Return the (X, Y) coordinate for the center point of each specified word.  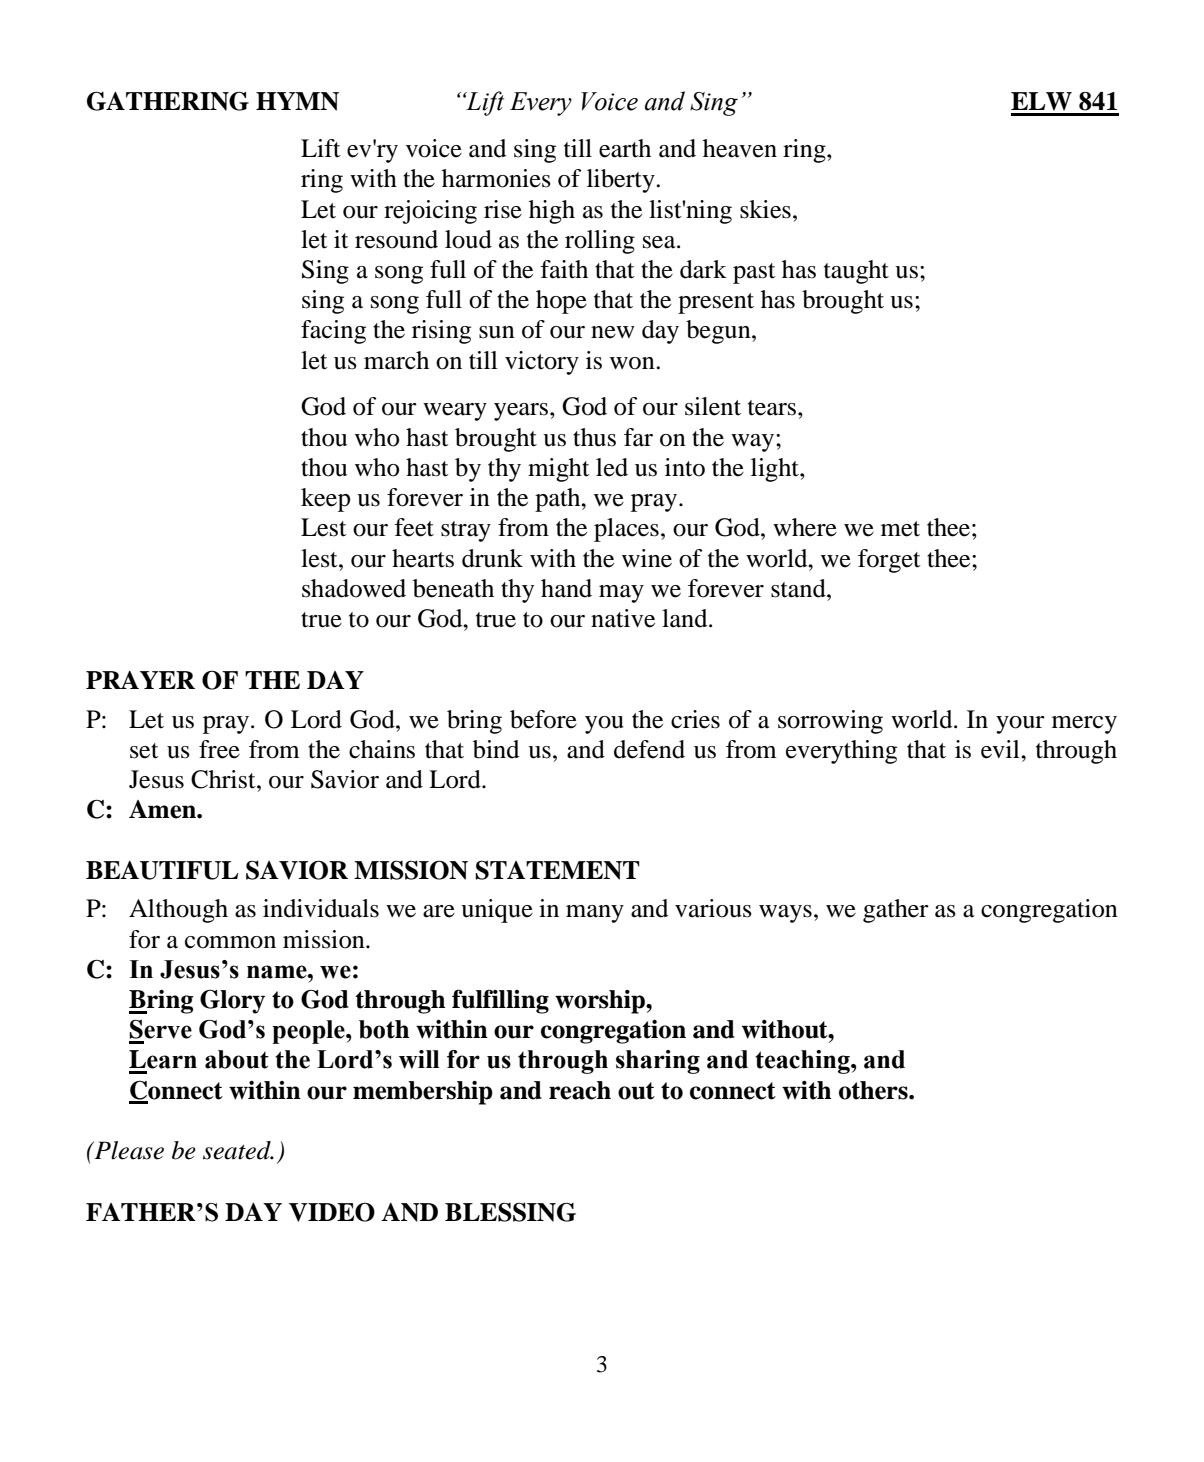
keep (325, 500)
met (900, 529)
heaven (740, 148)
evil (1001, 749)
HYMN (297, 101)
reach (580, 1090)
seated (238, 1150)
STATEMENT (557, 870)
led (612, 467)
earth (625, 148)
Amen (163, 809)
